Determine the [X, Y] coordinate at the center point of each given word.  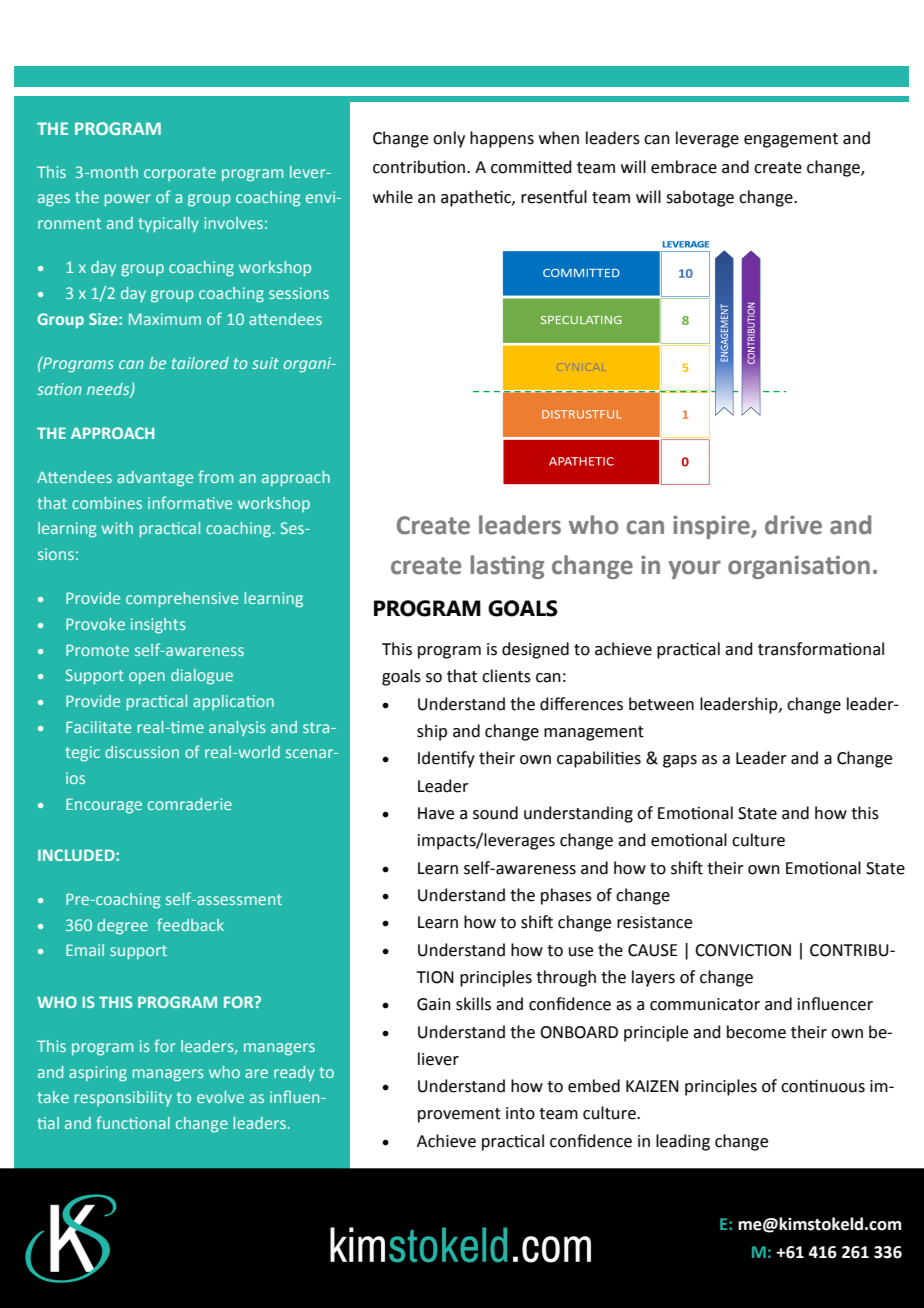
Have [436, 813]
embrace [684, 167]
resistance [654, 922]
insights [158, 626]
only [449, 139]
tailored [200, 363]
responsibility [123, 1098]
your [695, 569]
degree [122, 927]
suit [265, 363]
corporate [180, 174]
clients [506, 676]
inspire [712, 527]
